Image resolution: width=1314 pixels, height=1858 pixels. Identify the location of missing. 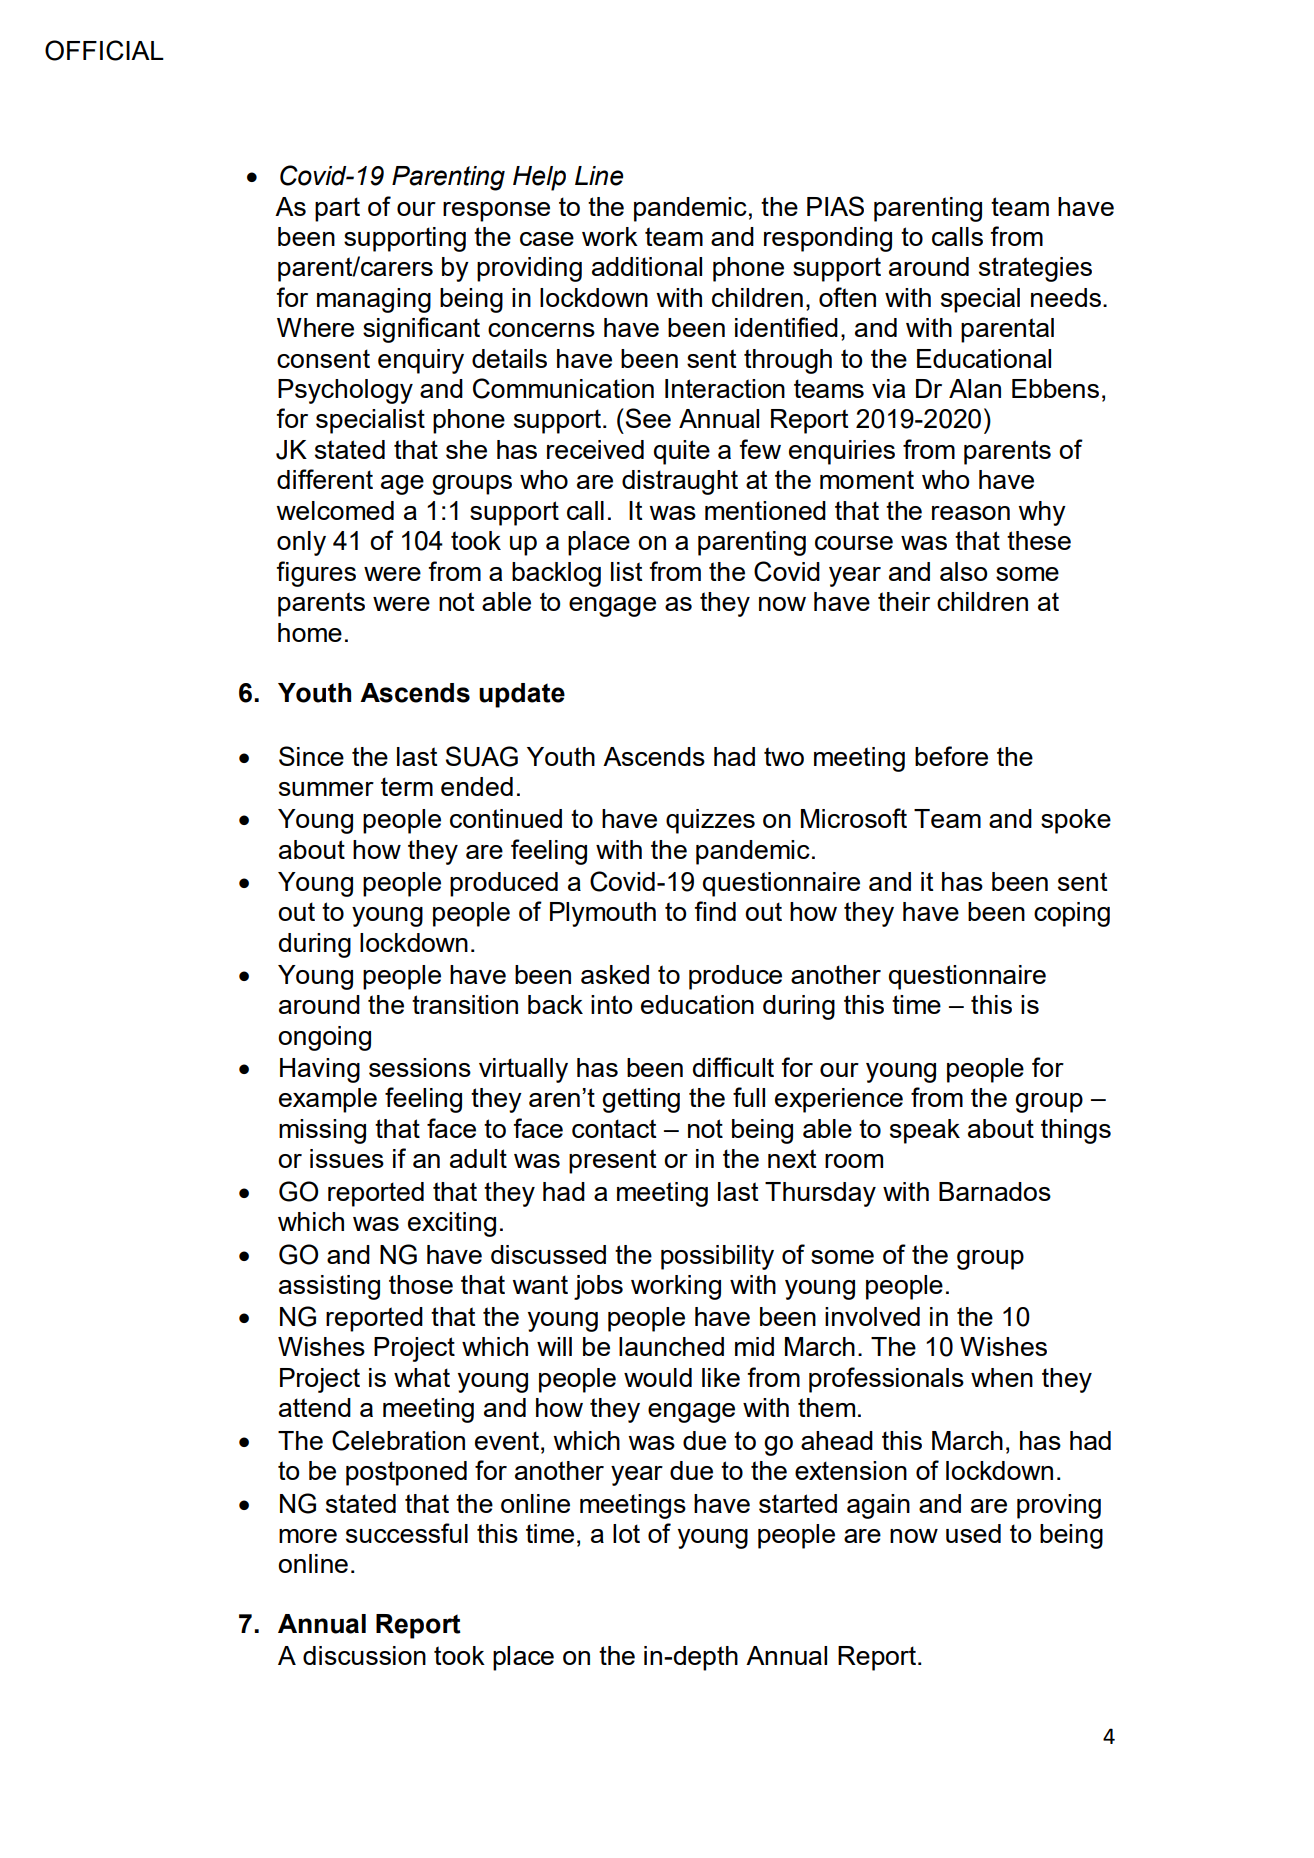
(322, 1131).
